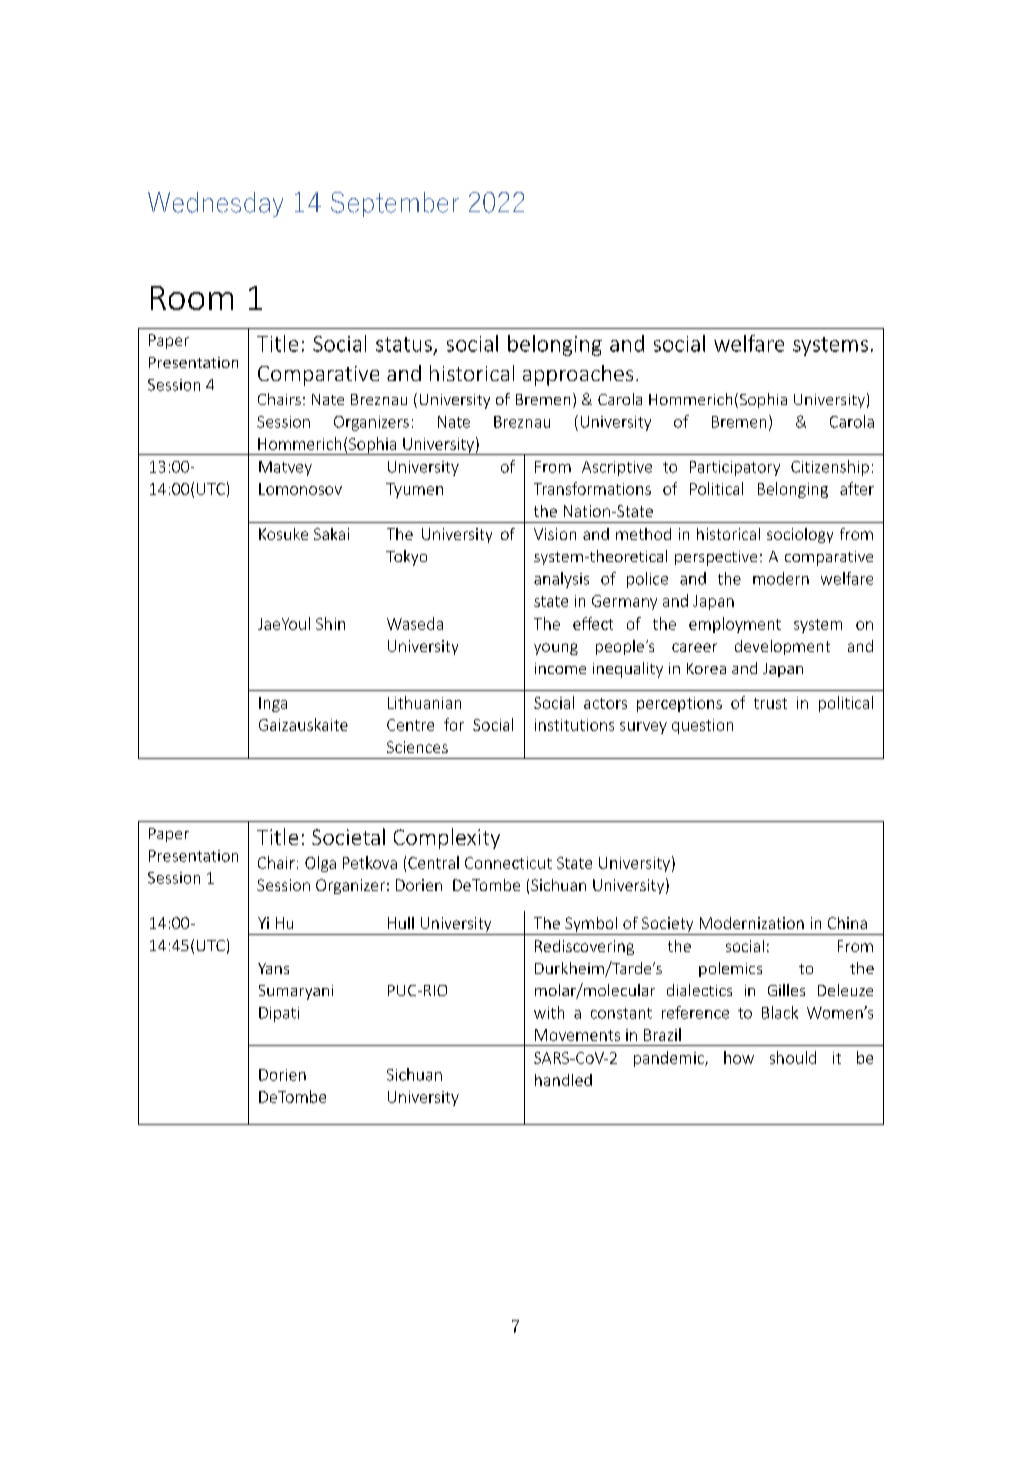 This image has height=1458, width=1031. What do you see at coordinates (330, 623) in the image?
I see `Shin` at bounding box center [330, 623].
